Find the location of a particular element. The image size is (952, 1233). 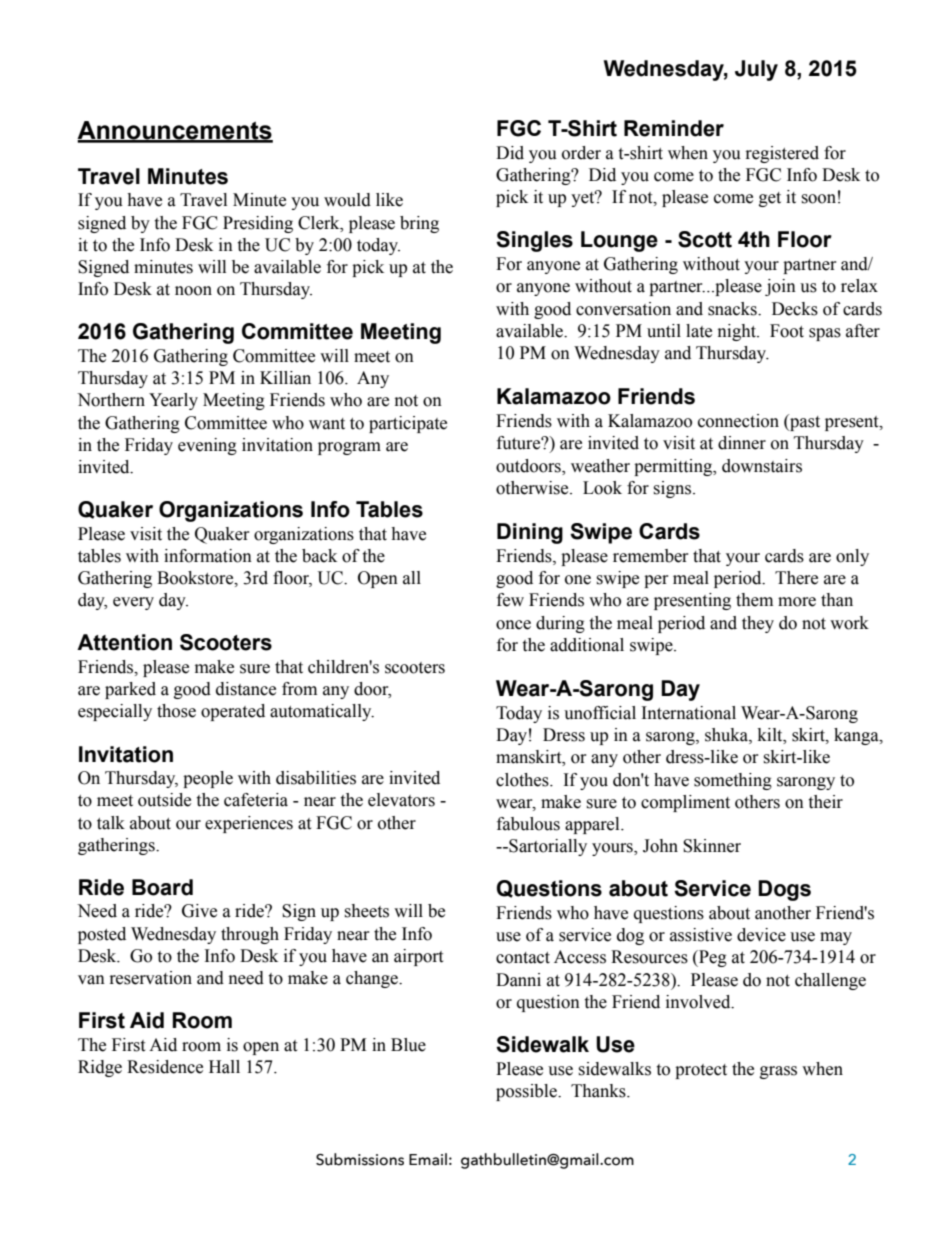

Email is located at coordinates (428, 1159).
